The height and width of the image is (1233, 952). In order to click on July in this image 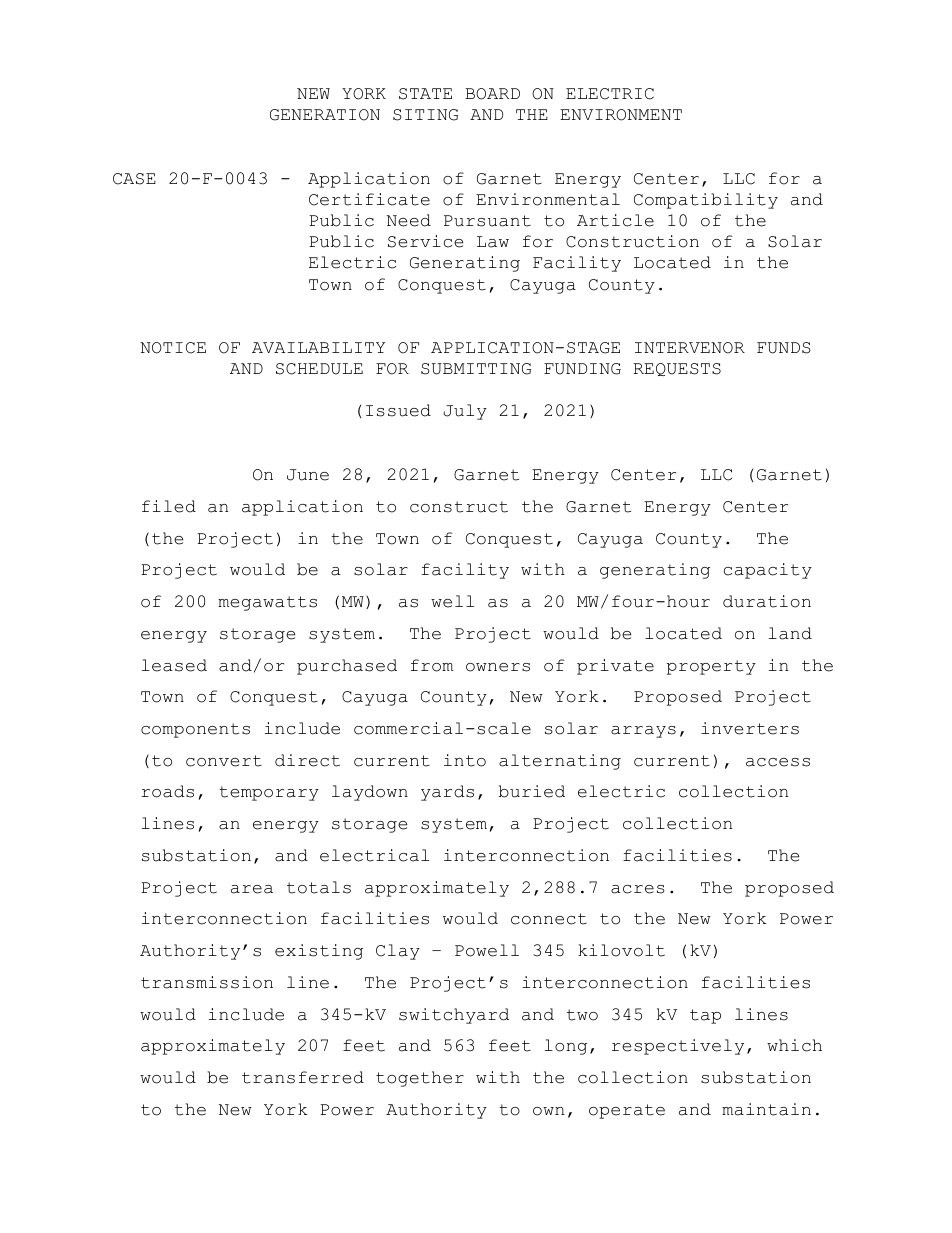, I will do `click(465, 412)`.
